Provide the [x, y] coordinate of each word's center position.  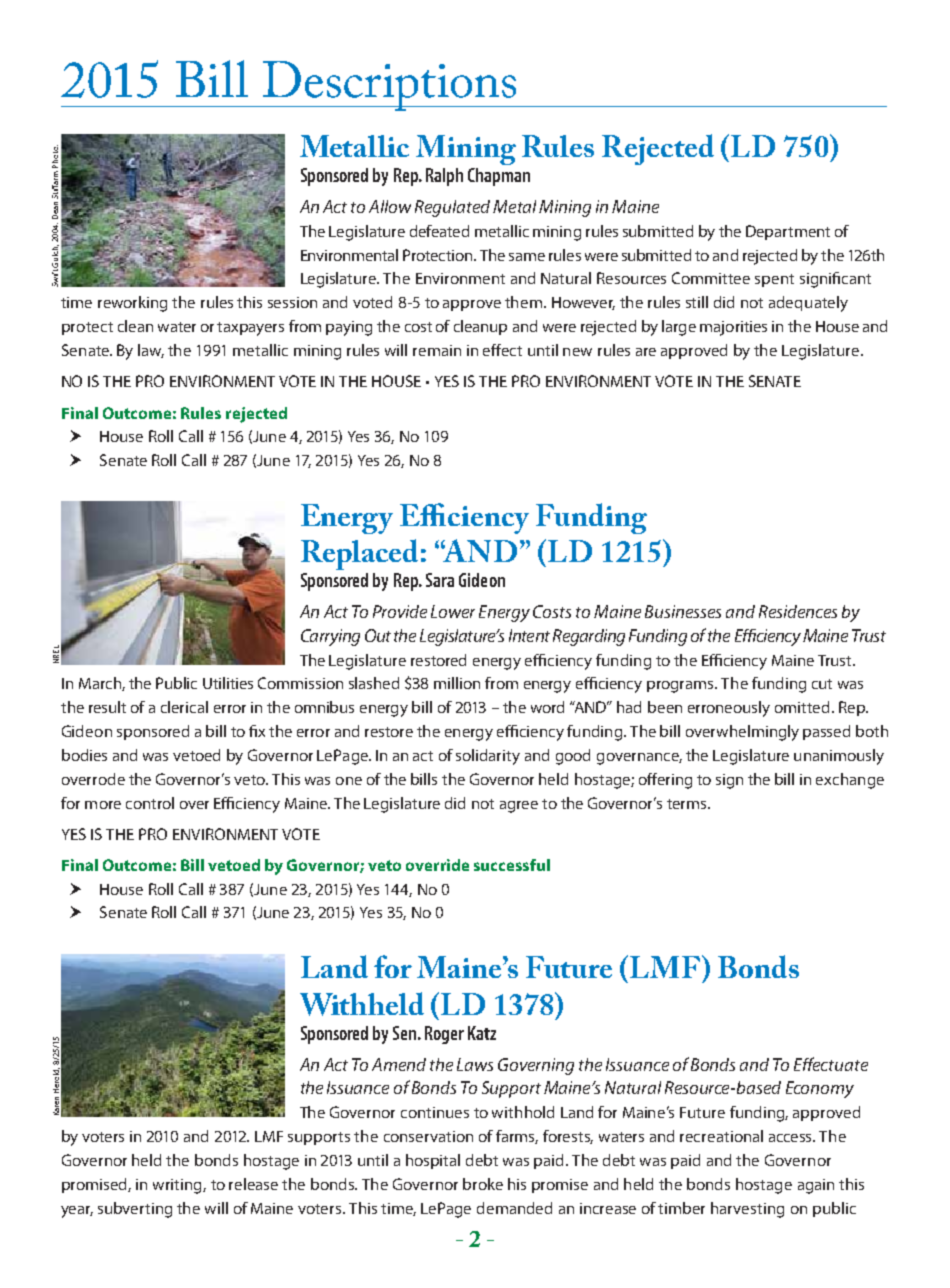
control [150, 803]
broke [483, 1184]
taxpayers [250, 329]
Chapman [499, 177]
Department [788, 232]
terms [688, 804]
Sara [440, 580]
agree [519, 807]
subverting [135, 1210]
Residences [798, 611]
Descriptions [389, 86]
